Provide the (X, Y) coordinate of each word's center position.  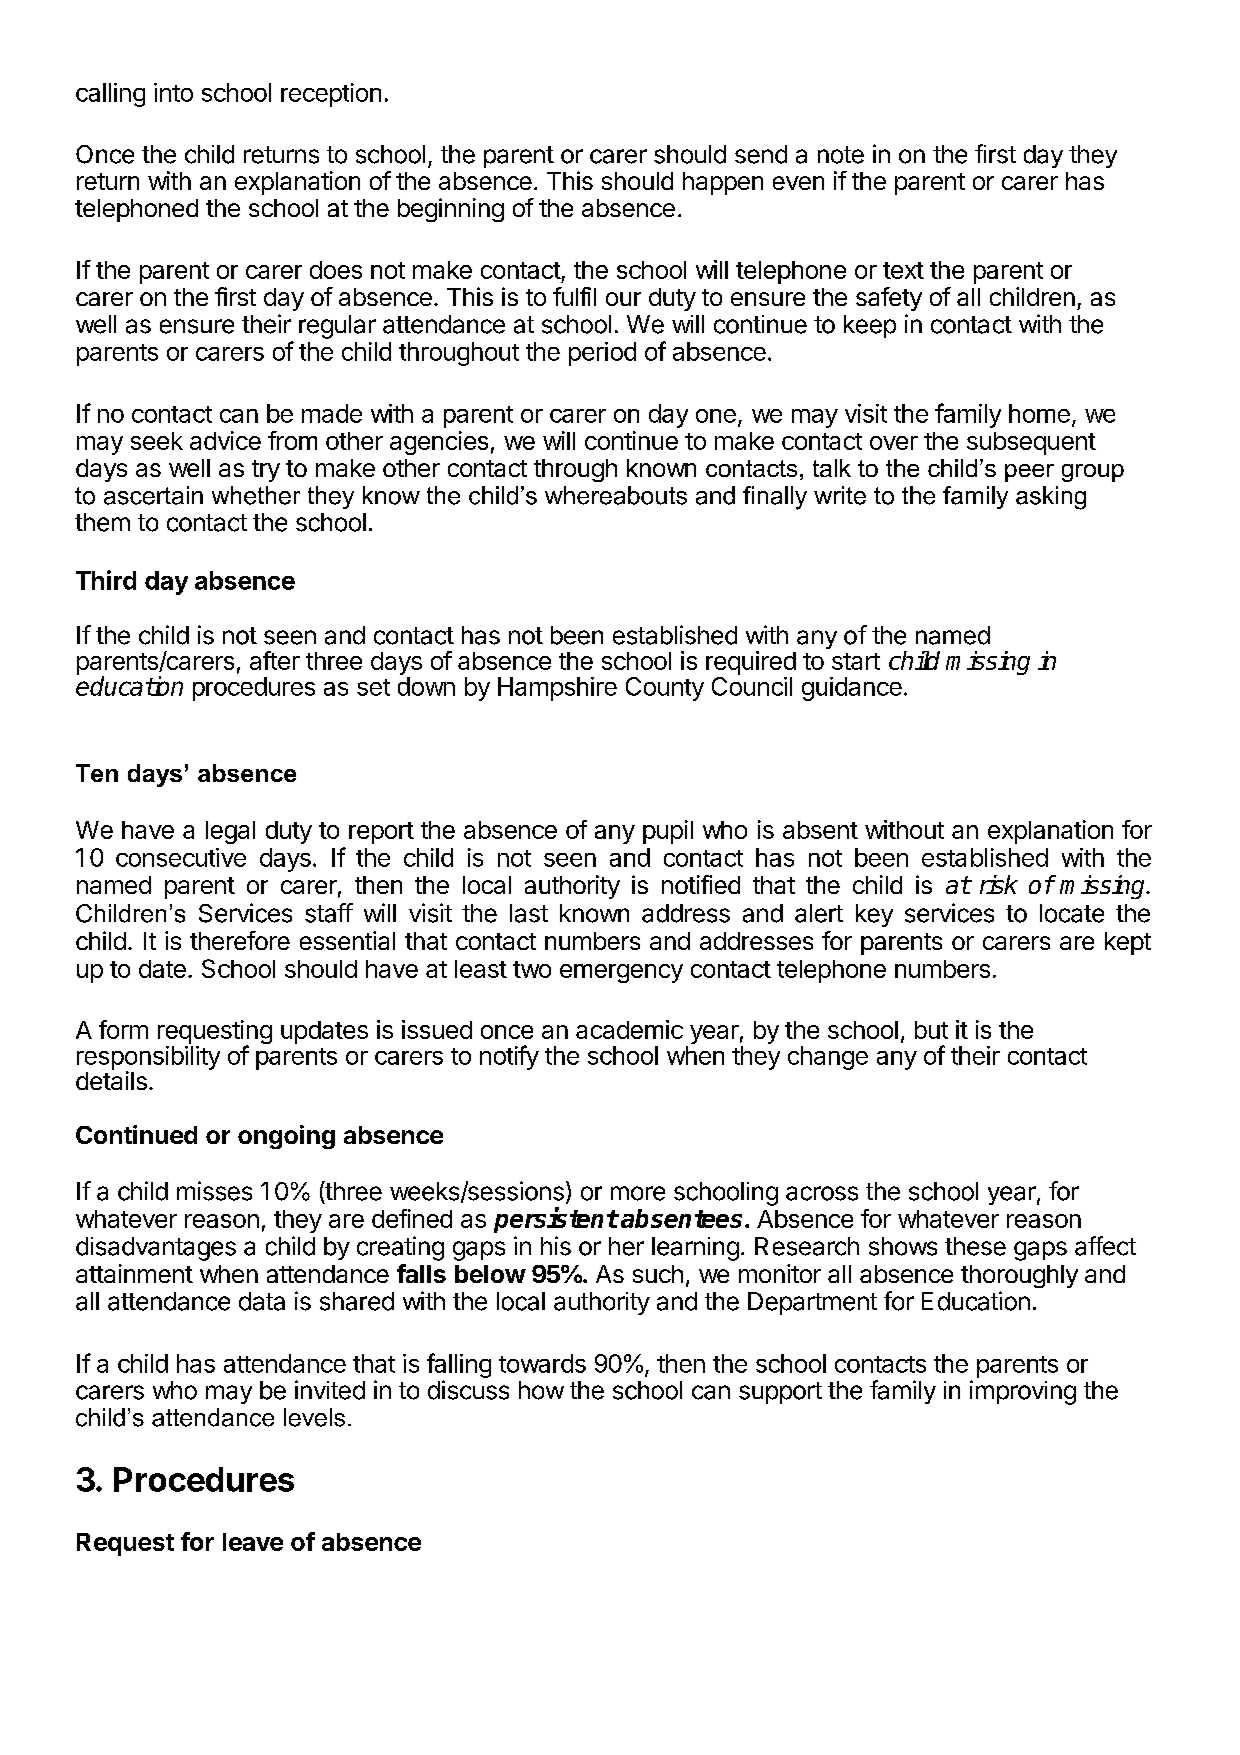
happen (723, 183)
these (975, 1246)
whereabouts (616, 495)
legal (230, 832)
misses (214, 1191)
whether (256, 495)
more (638, 1193)
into (173, 92)
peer (1029, 473)
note (841, 155)
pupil (668, 832)
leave (253, 1542)
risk (999, 884)
